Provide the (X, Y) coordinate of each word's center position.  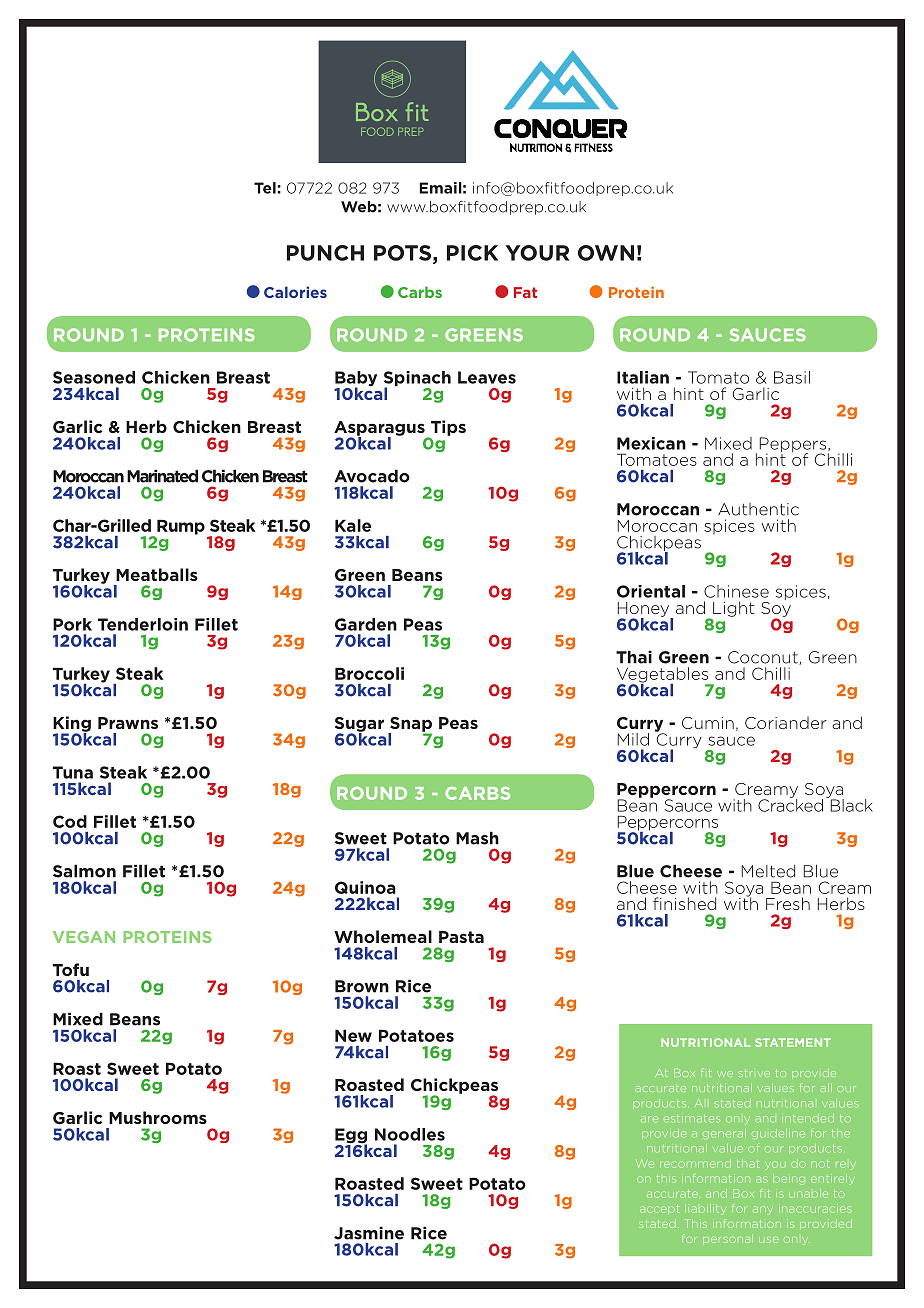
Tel (265, 188)
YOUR (537, 253)
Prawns (128, 723)
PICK (472, 253)
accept (659, 1209)
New (353, 1036)
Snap (410, 725)
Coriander (786, 723)
